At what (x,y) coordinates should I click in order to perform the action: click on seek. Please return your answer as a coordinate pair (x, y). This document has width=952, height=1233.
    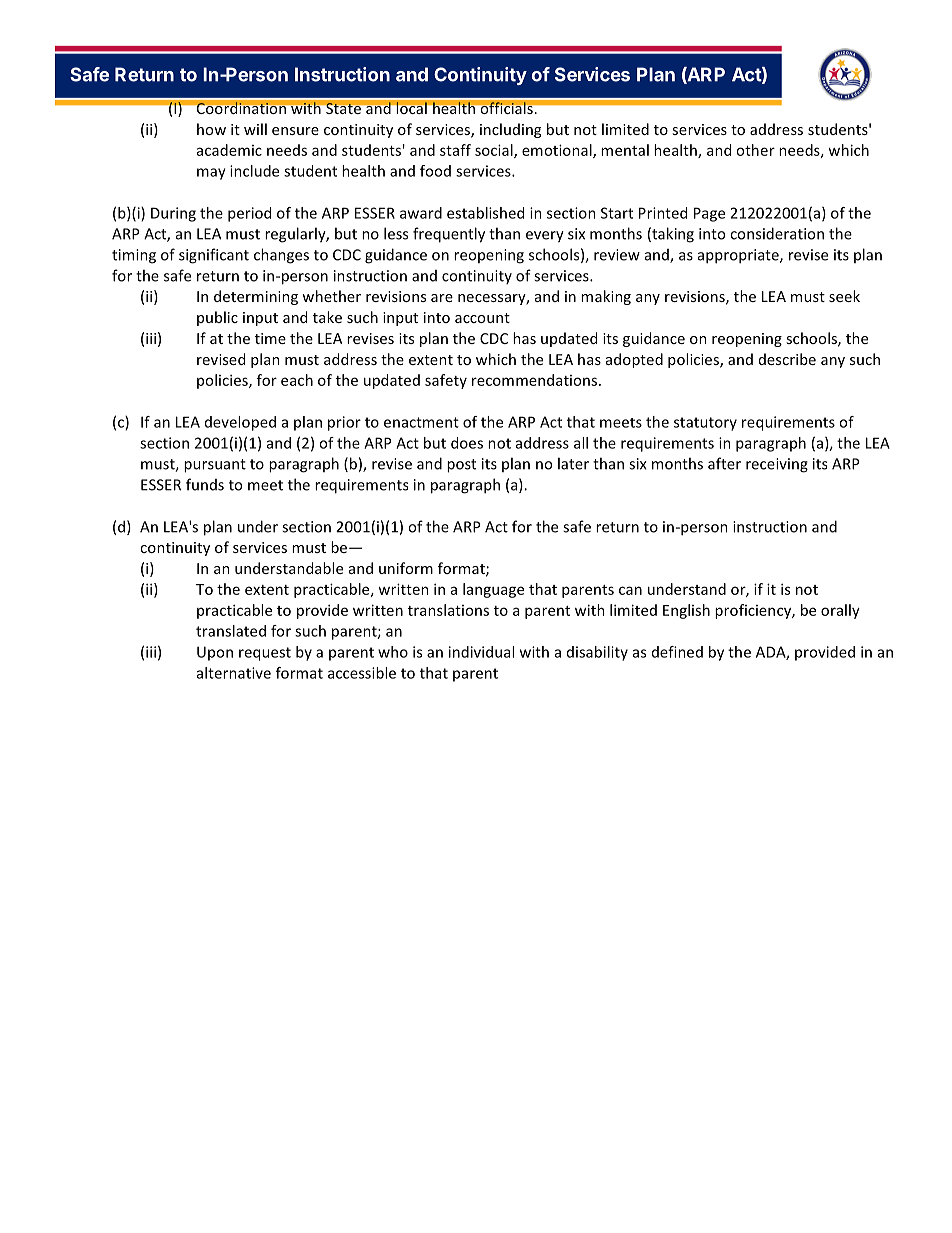
    Looking at the image, I should click on (844, 296).
